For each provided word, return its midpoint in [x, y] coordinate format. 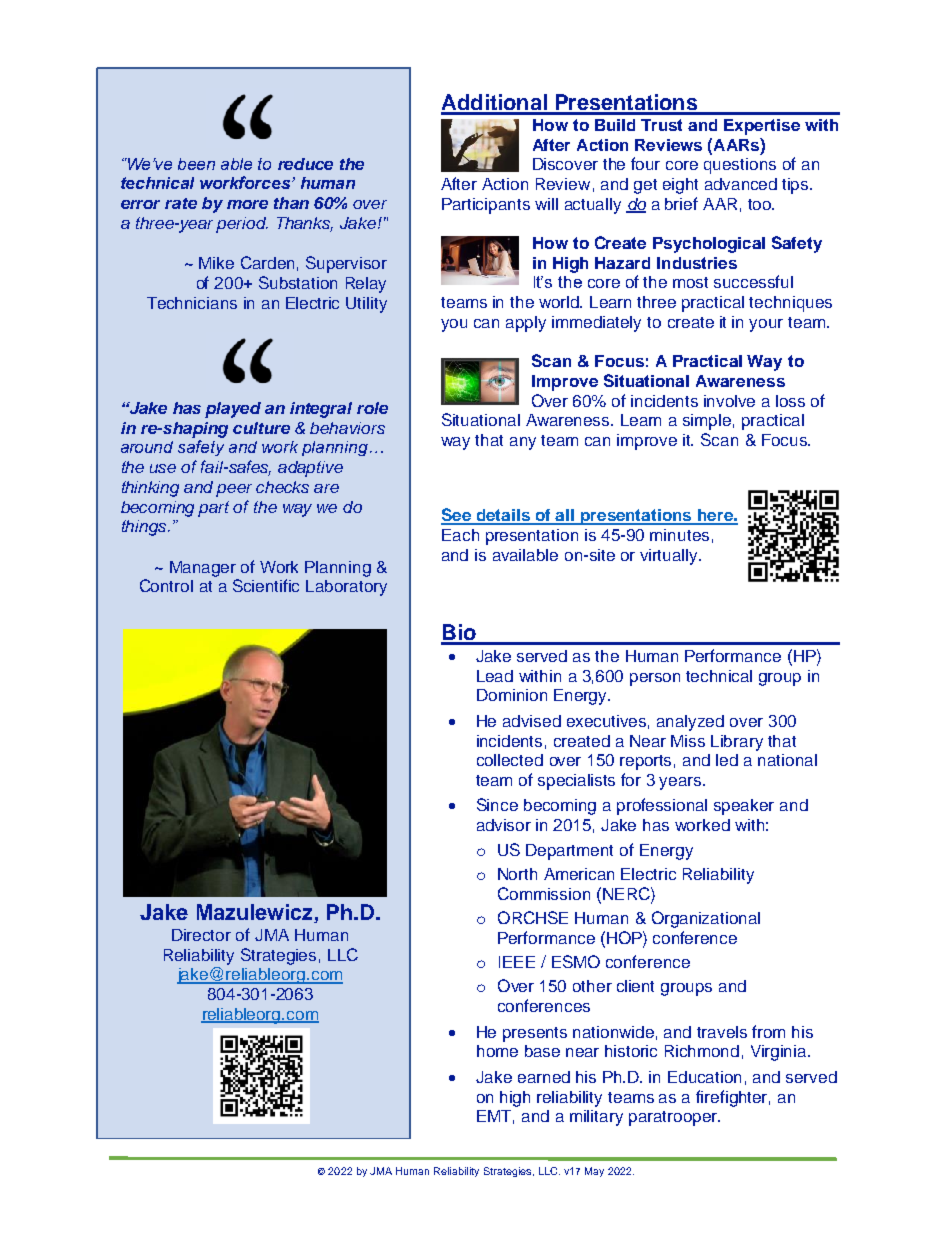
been [196, 164]
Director [201, 935]
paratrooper [674, 1118]
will [546, 204]
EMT [495, 1117]
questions [740, 166]
